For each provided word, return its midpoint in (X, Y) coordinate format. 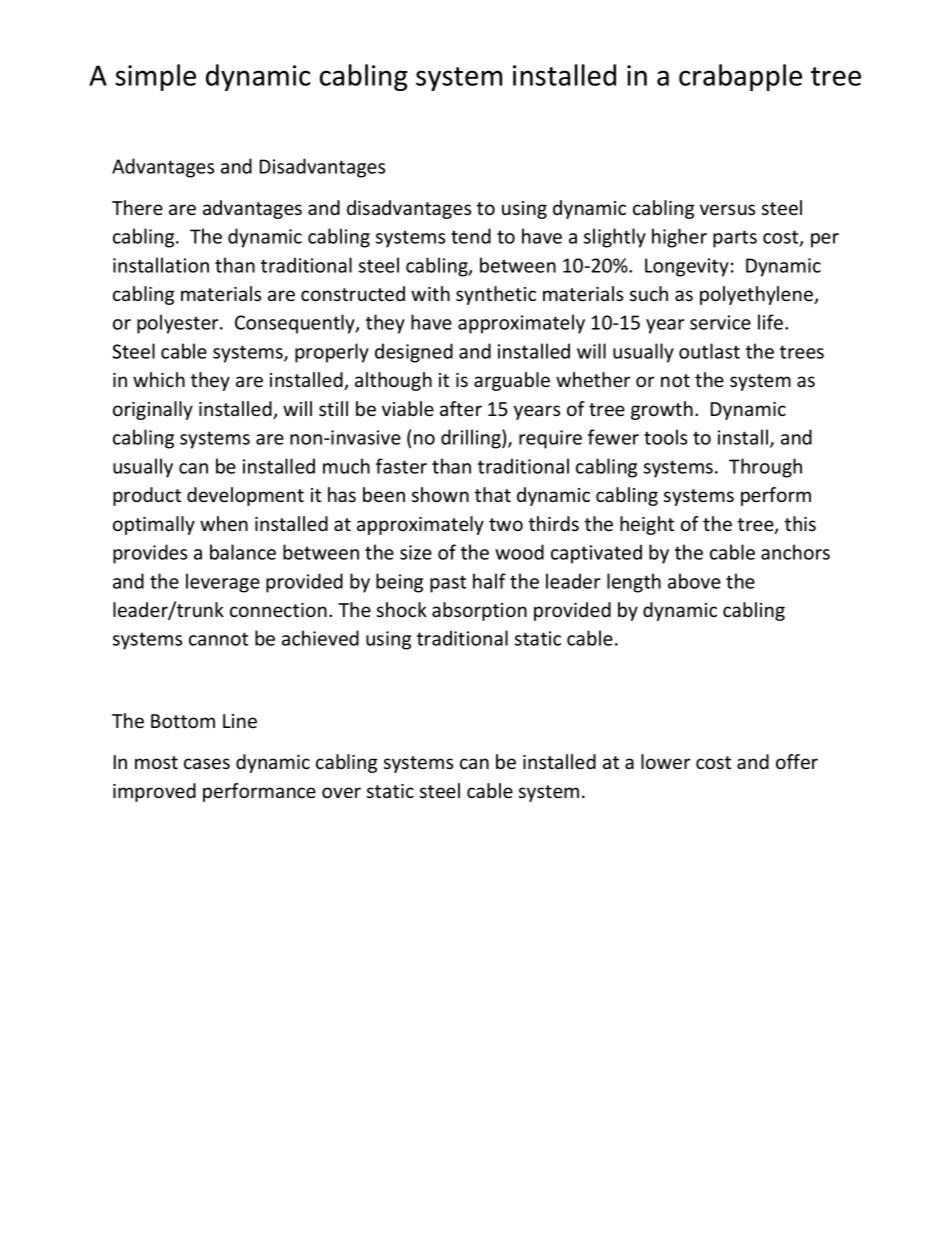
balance (243, 552)
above (694, 581)
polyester (179, 324)
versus (727, 209)
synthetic (496, 295)
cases (207, 763)
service (720, 322)
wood (519, 552)
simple (155, 77)
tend (471, 236)
